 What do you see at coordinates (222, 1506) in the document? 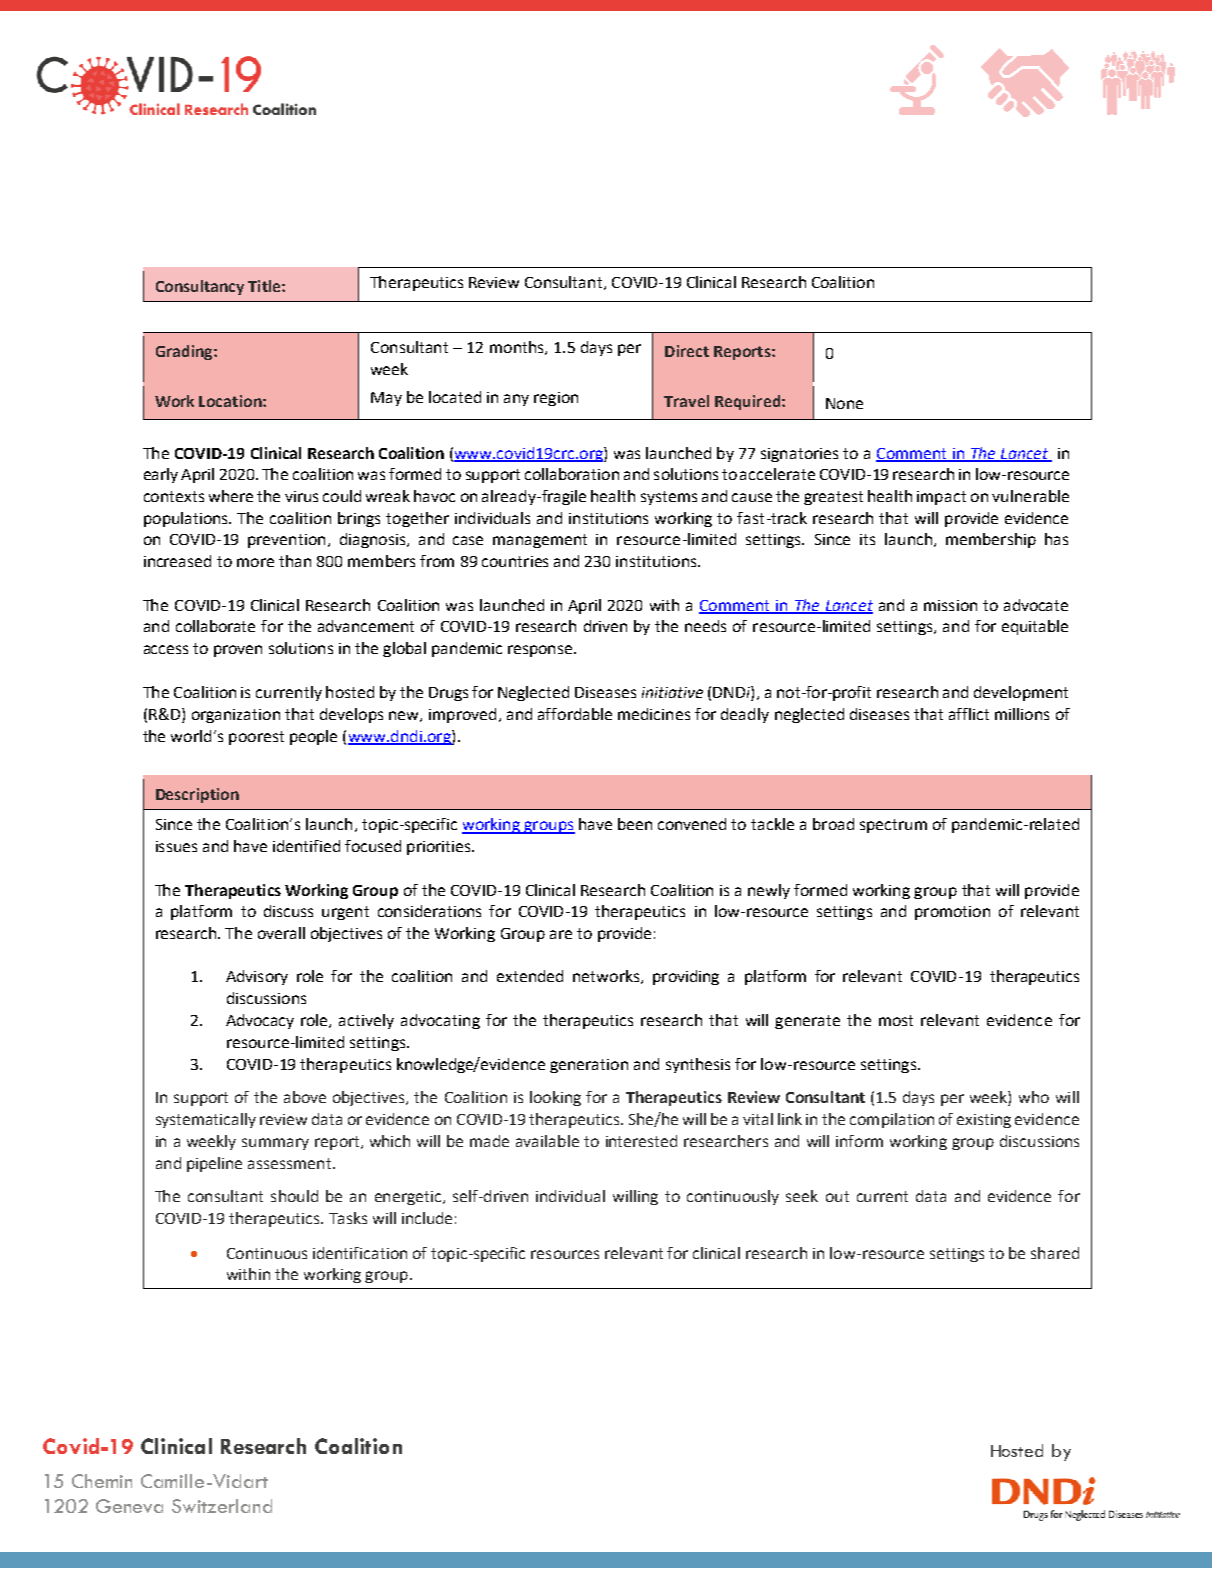
I see `Switzerland` at bounding box center [222, 1506].
